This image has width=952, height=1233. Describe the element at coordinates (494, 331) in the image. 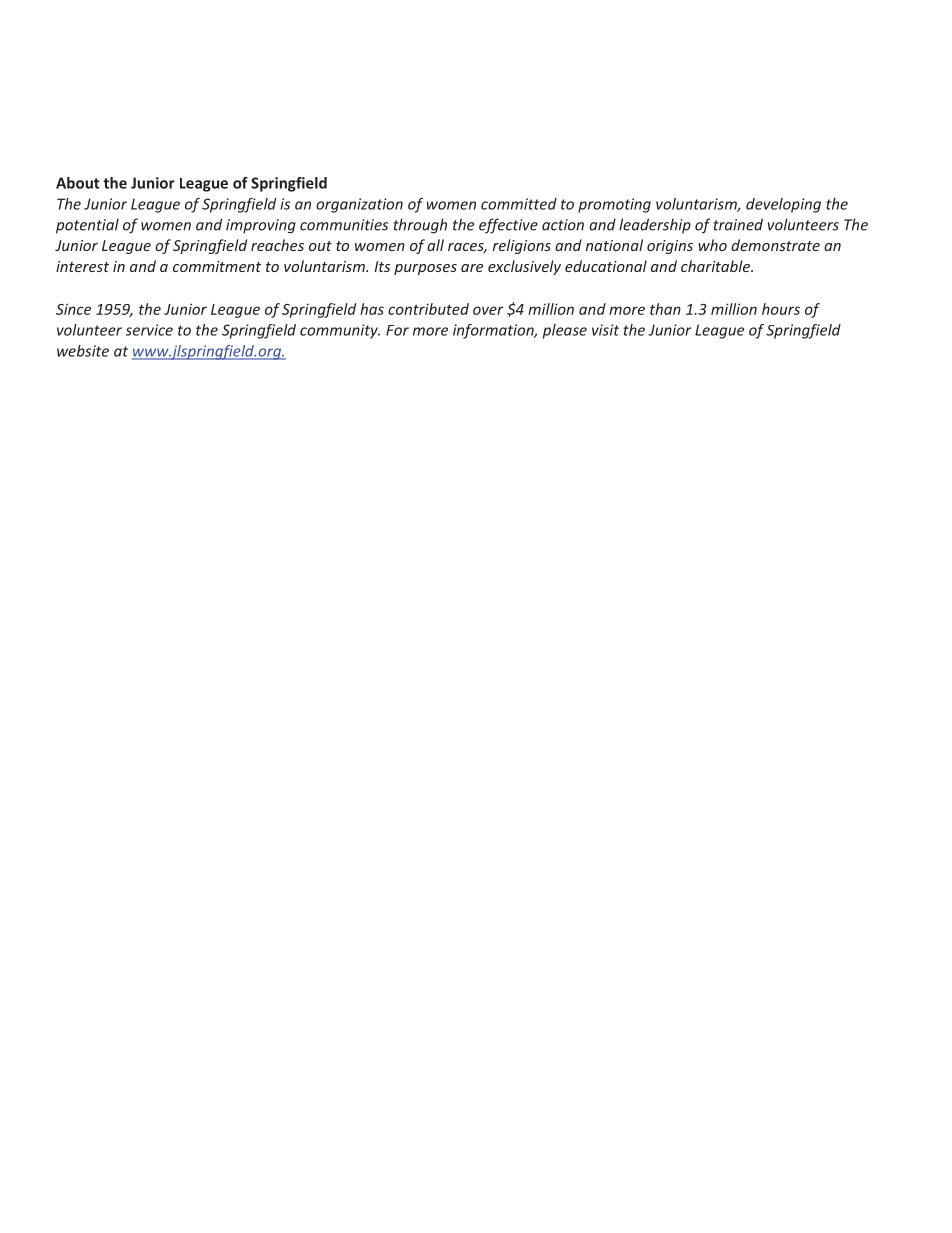

I see `information` at that location.
